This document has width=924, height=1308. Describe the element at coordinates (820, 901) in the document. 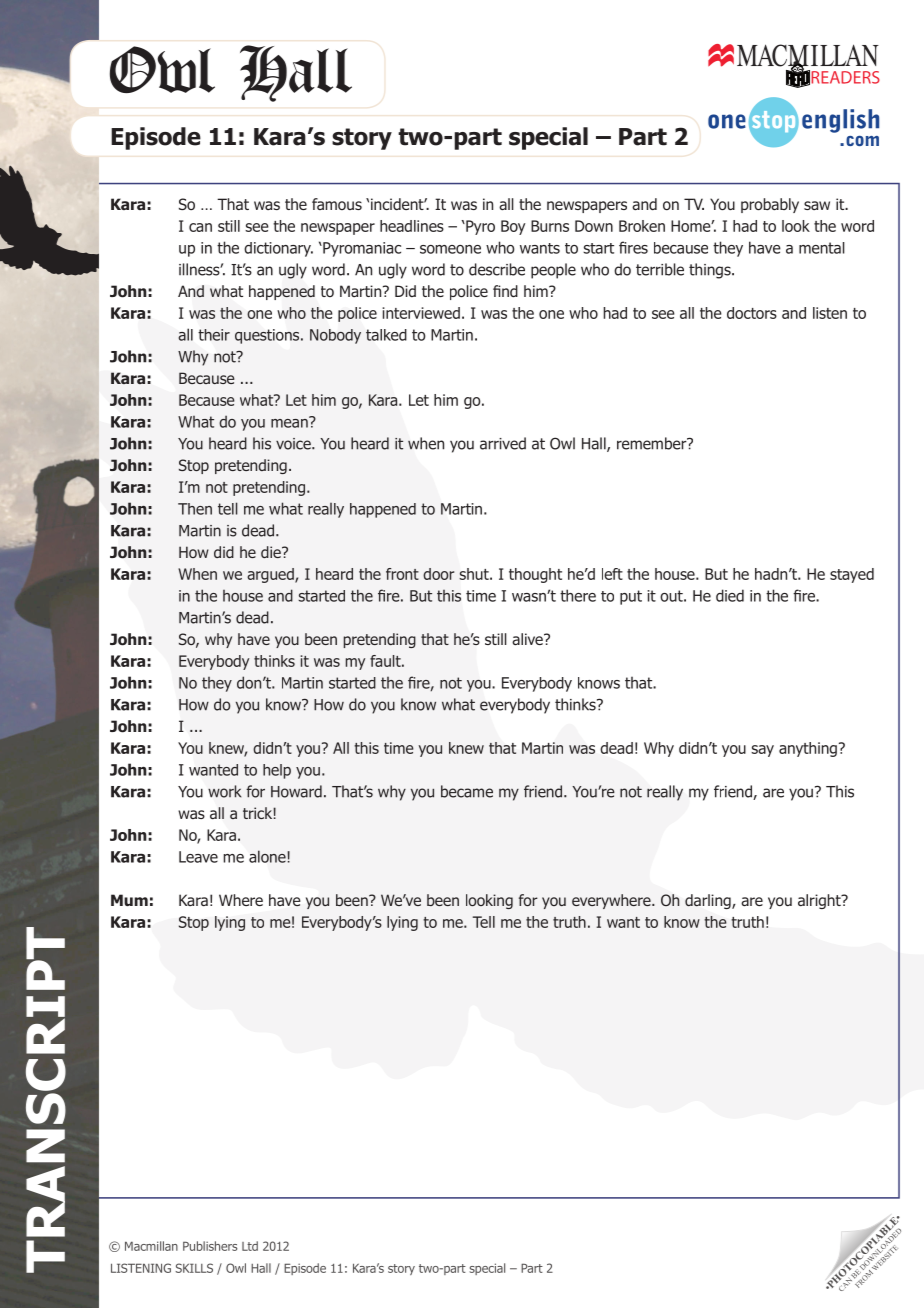

I see `alright` at that location.
